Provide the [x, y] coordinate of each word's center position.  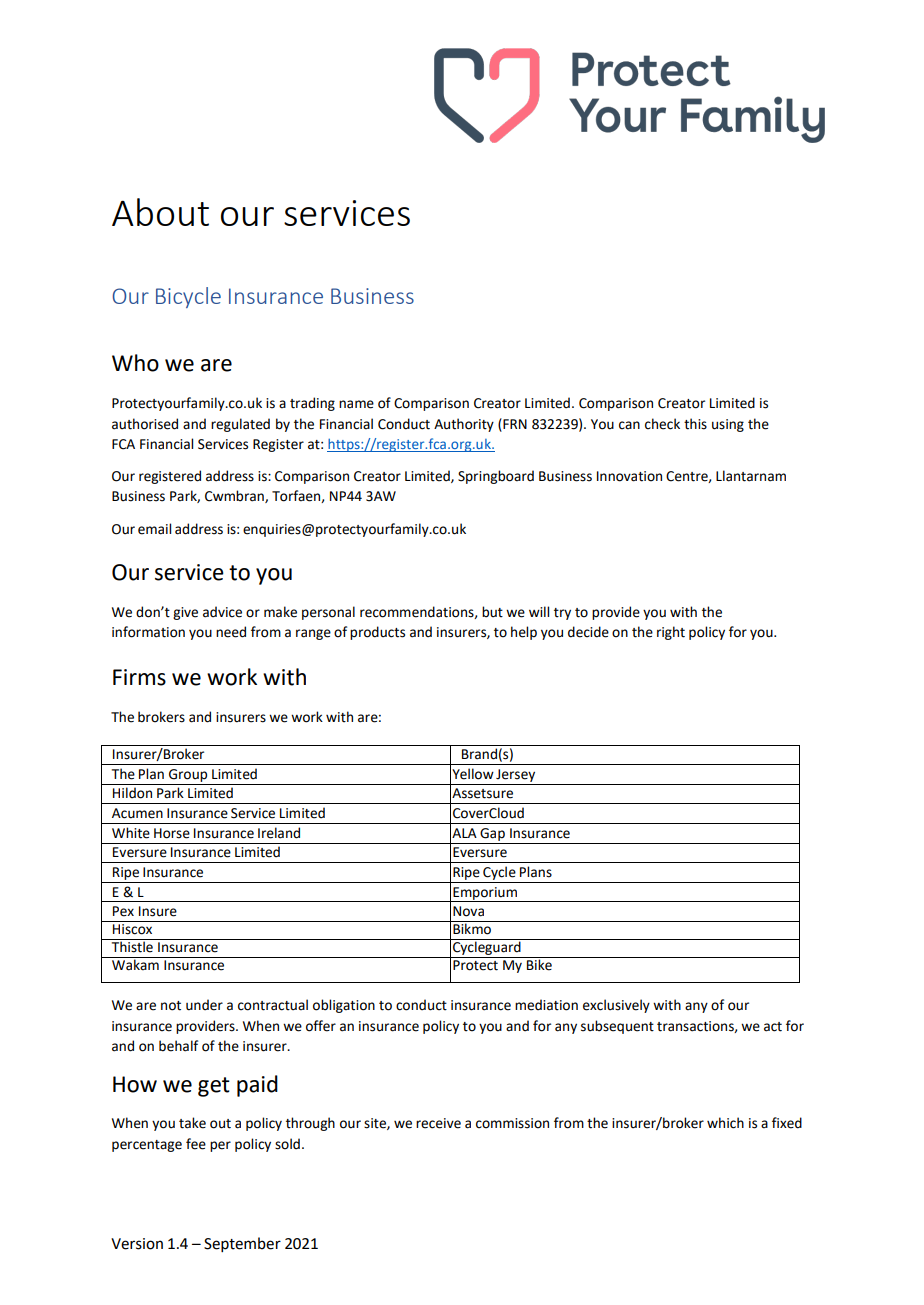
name [356, 404]
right [671, 633]
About [160, 212]
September [242, 1244]
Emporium [485, 894]
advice [222, 612]
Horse [172, 833]
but [492, 612]
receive [438, 1123]
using [728, 425]
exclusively [616, 1006]
